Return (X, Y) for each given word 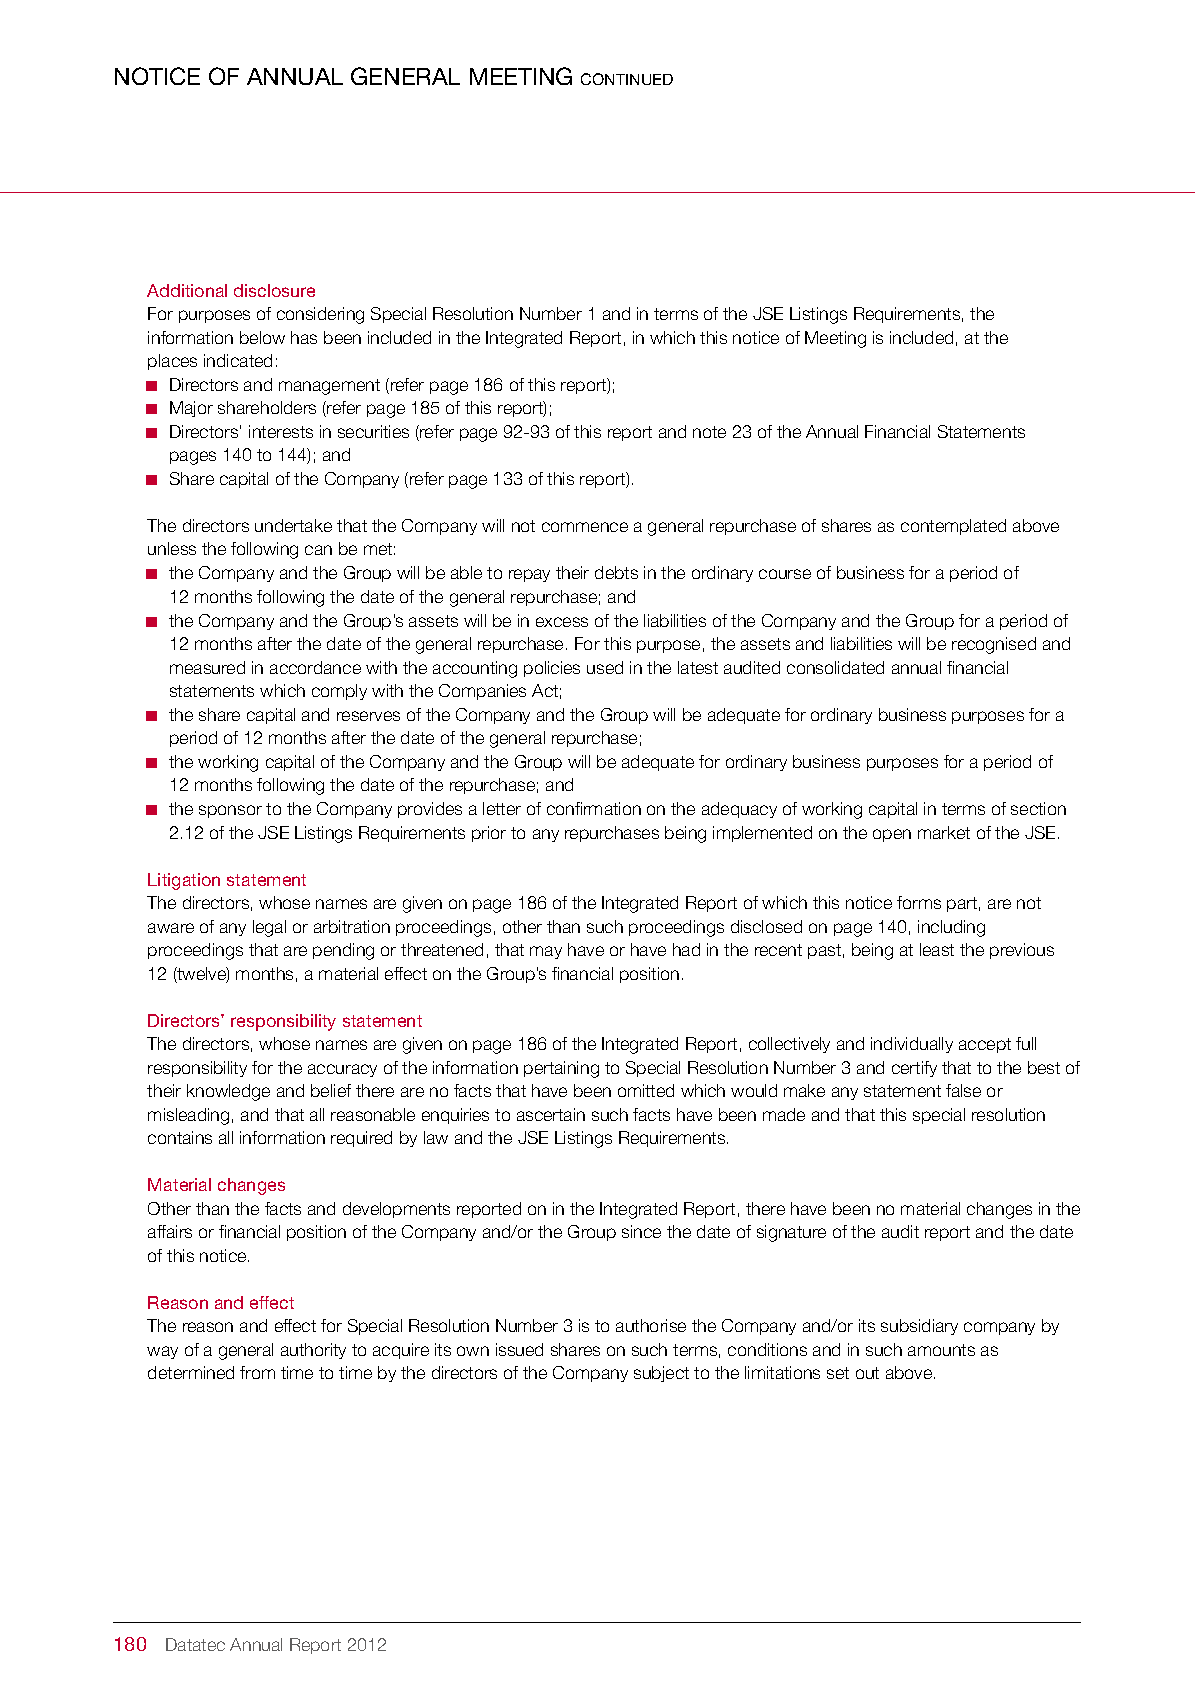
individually (912, 1045)
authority (313, 1351)
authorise (651, 1325)
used (605, 667)
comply (339, 692)
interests (281, 431)
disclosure (274, 290)
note (709, 432)
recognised (994, 645)
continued (627, 79)
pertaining (561, 1069)
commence (585, 527)
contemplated (953, 527)
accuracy (342, 1070)
